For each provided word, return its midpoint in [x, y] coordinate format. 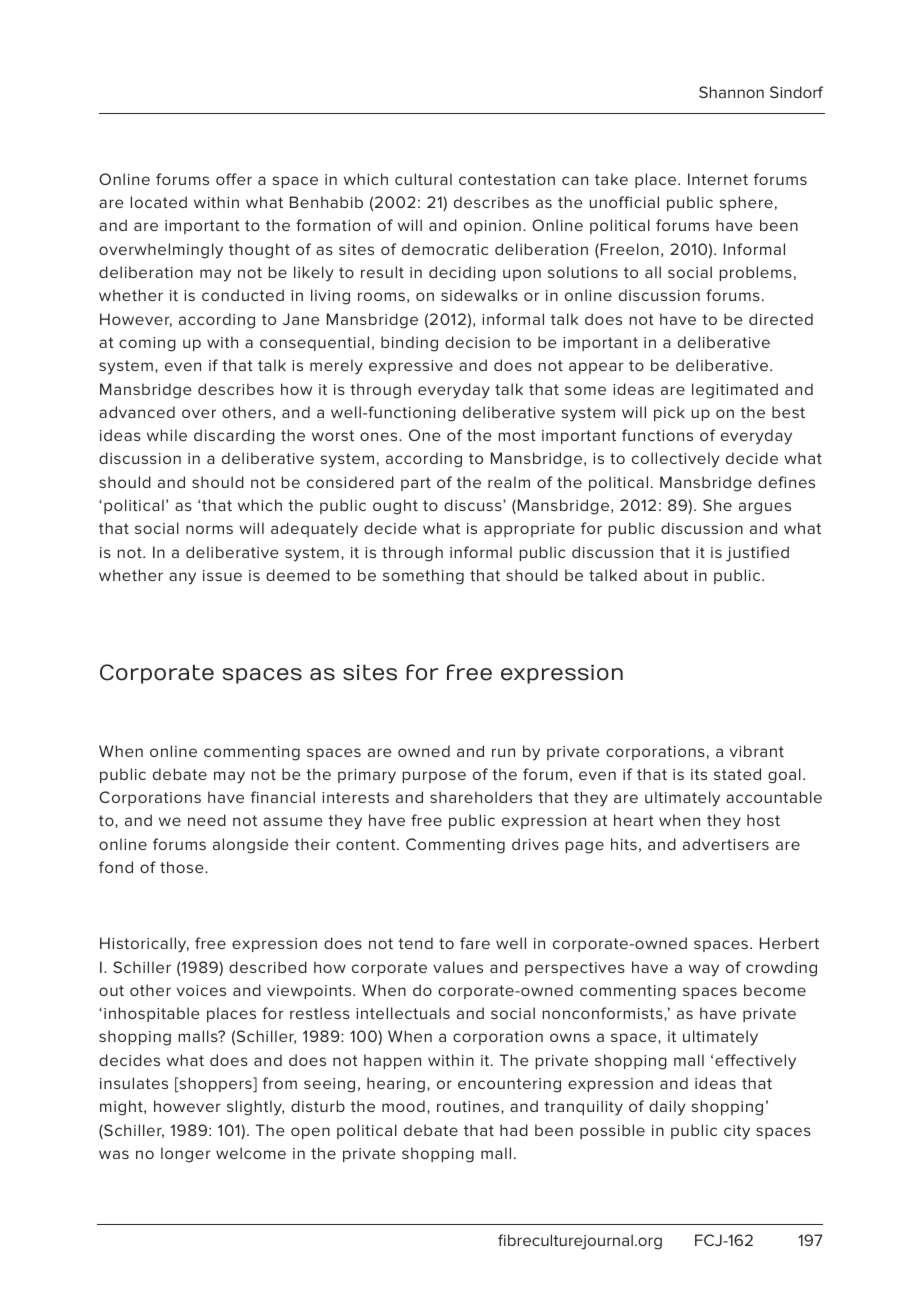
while [167, 435]
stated [737, 774]
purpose [434, 777]
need [207, 820]
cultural [423, 179]
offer [234, 179]
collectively [676, 460]
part [416, 484]
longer [186, 1155]
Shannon [731, 92]
